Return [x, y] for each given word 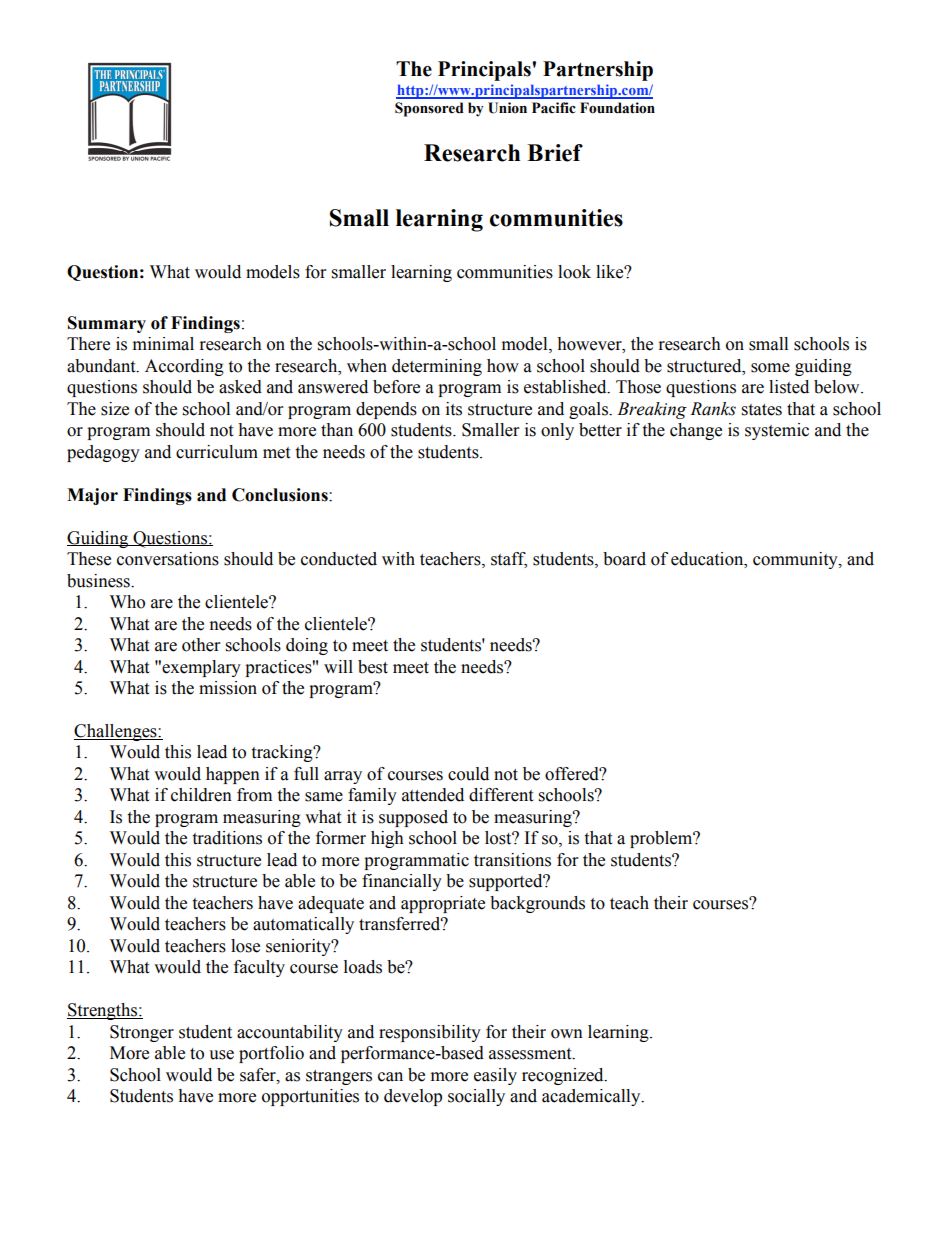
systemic [777, 431]
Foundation [617, 108]
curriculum [217, 452]
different [501, 795]
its [454, 409]
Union [507, 108]
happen [233, 775]
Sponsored [429, 109]
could [468, 774]
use [221, 1055]
